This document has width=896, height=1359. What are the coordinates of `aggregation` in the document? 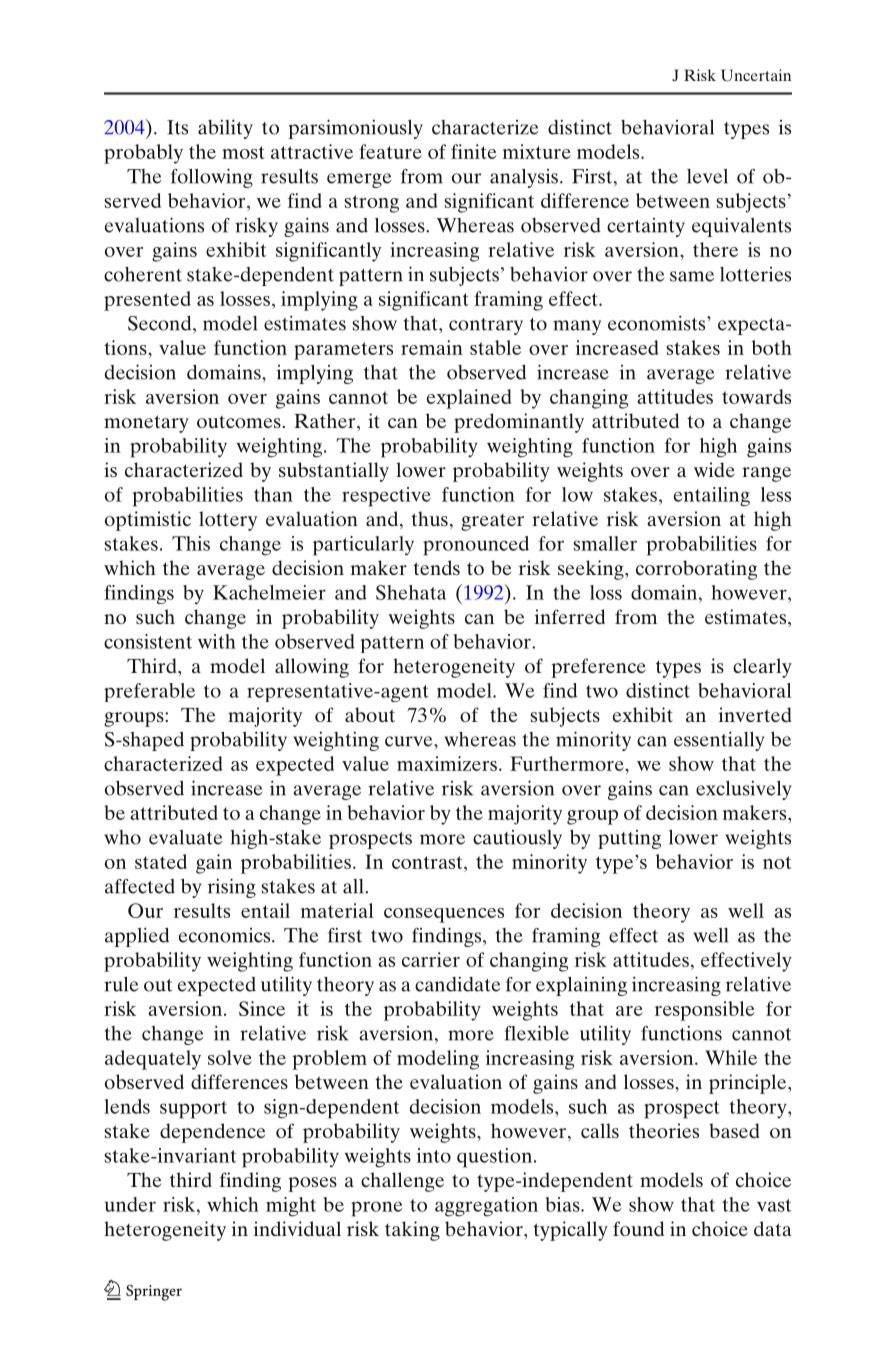 It's located at (486, 1207).
